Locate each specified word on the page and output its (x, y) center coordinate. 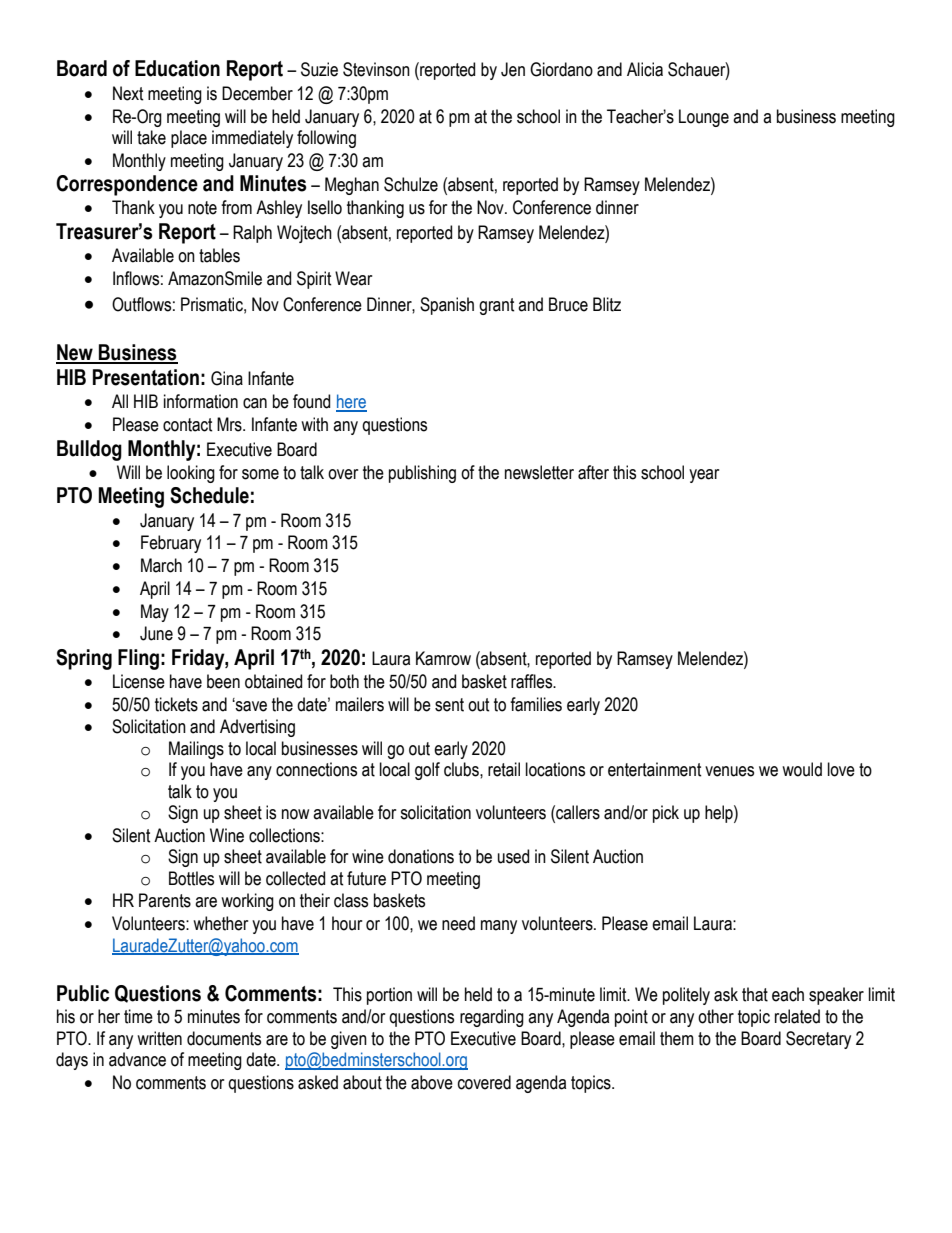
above (432, 1082)
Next (128, 93)
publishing (422, 474)
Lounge (704, 118)
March (161, 565)
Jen (513, 69)
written (159, 1038)
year (704, 476)
